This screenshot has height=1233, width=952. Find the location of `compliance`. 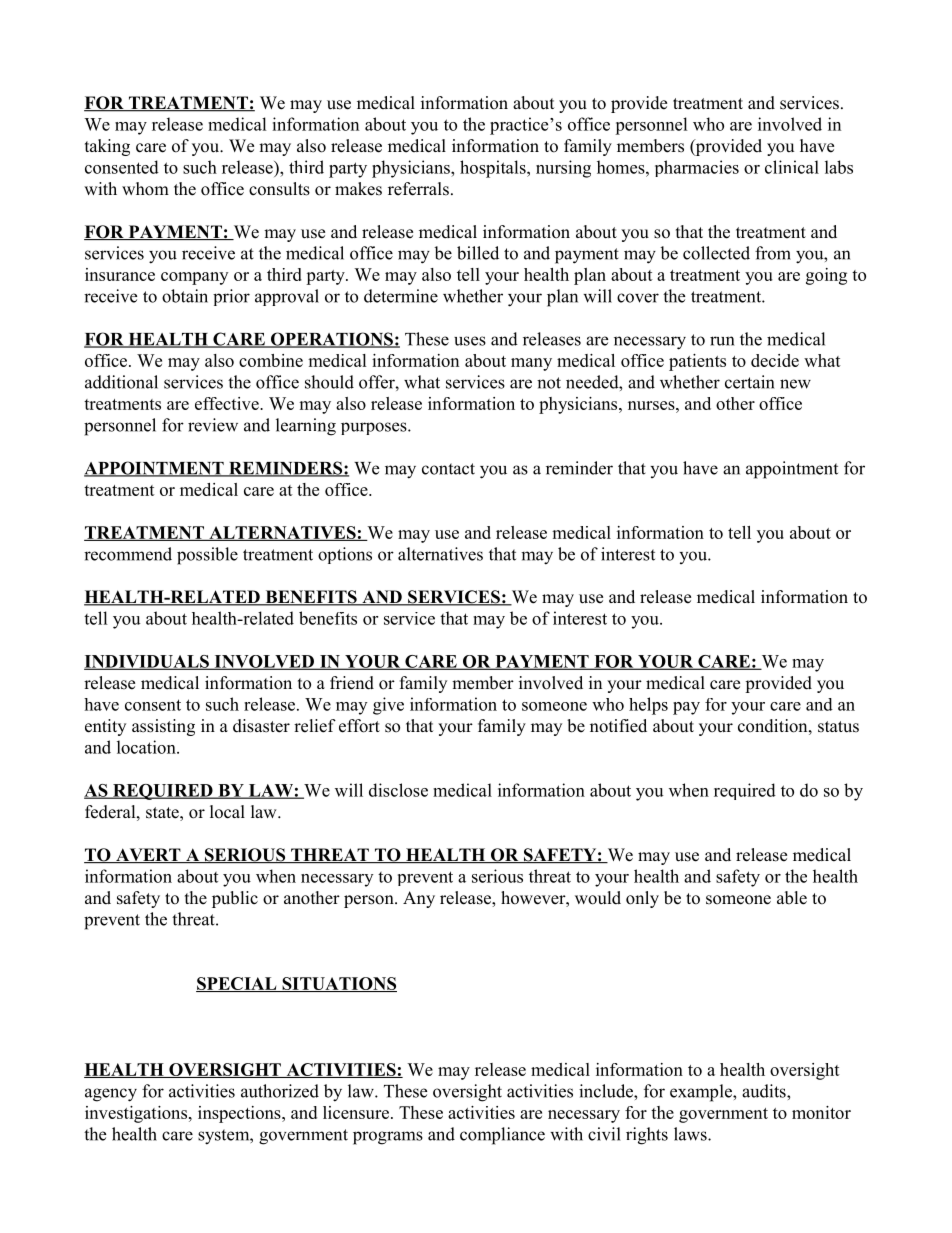

compliance is located at coordinates (502, 1136).
